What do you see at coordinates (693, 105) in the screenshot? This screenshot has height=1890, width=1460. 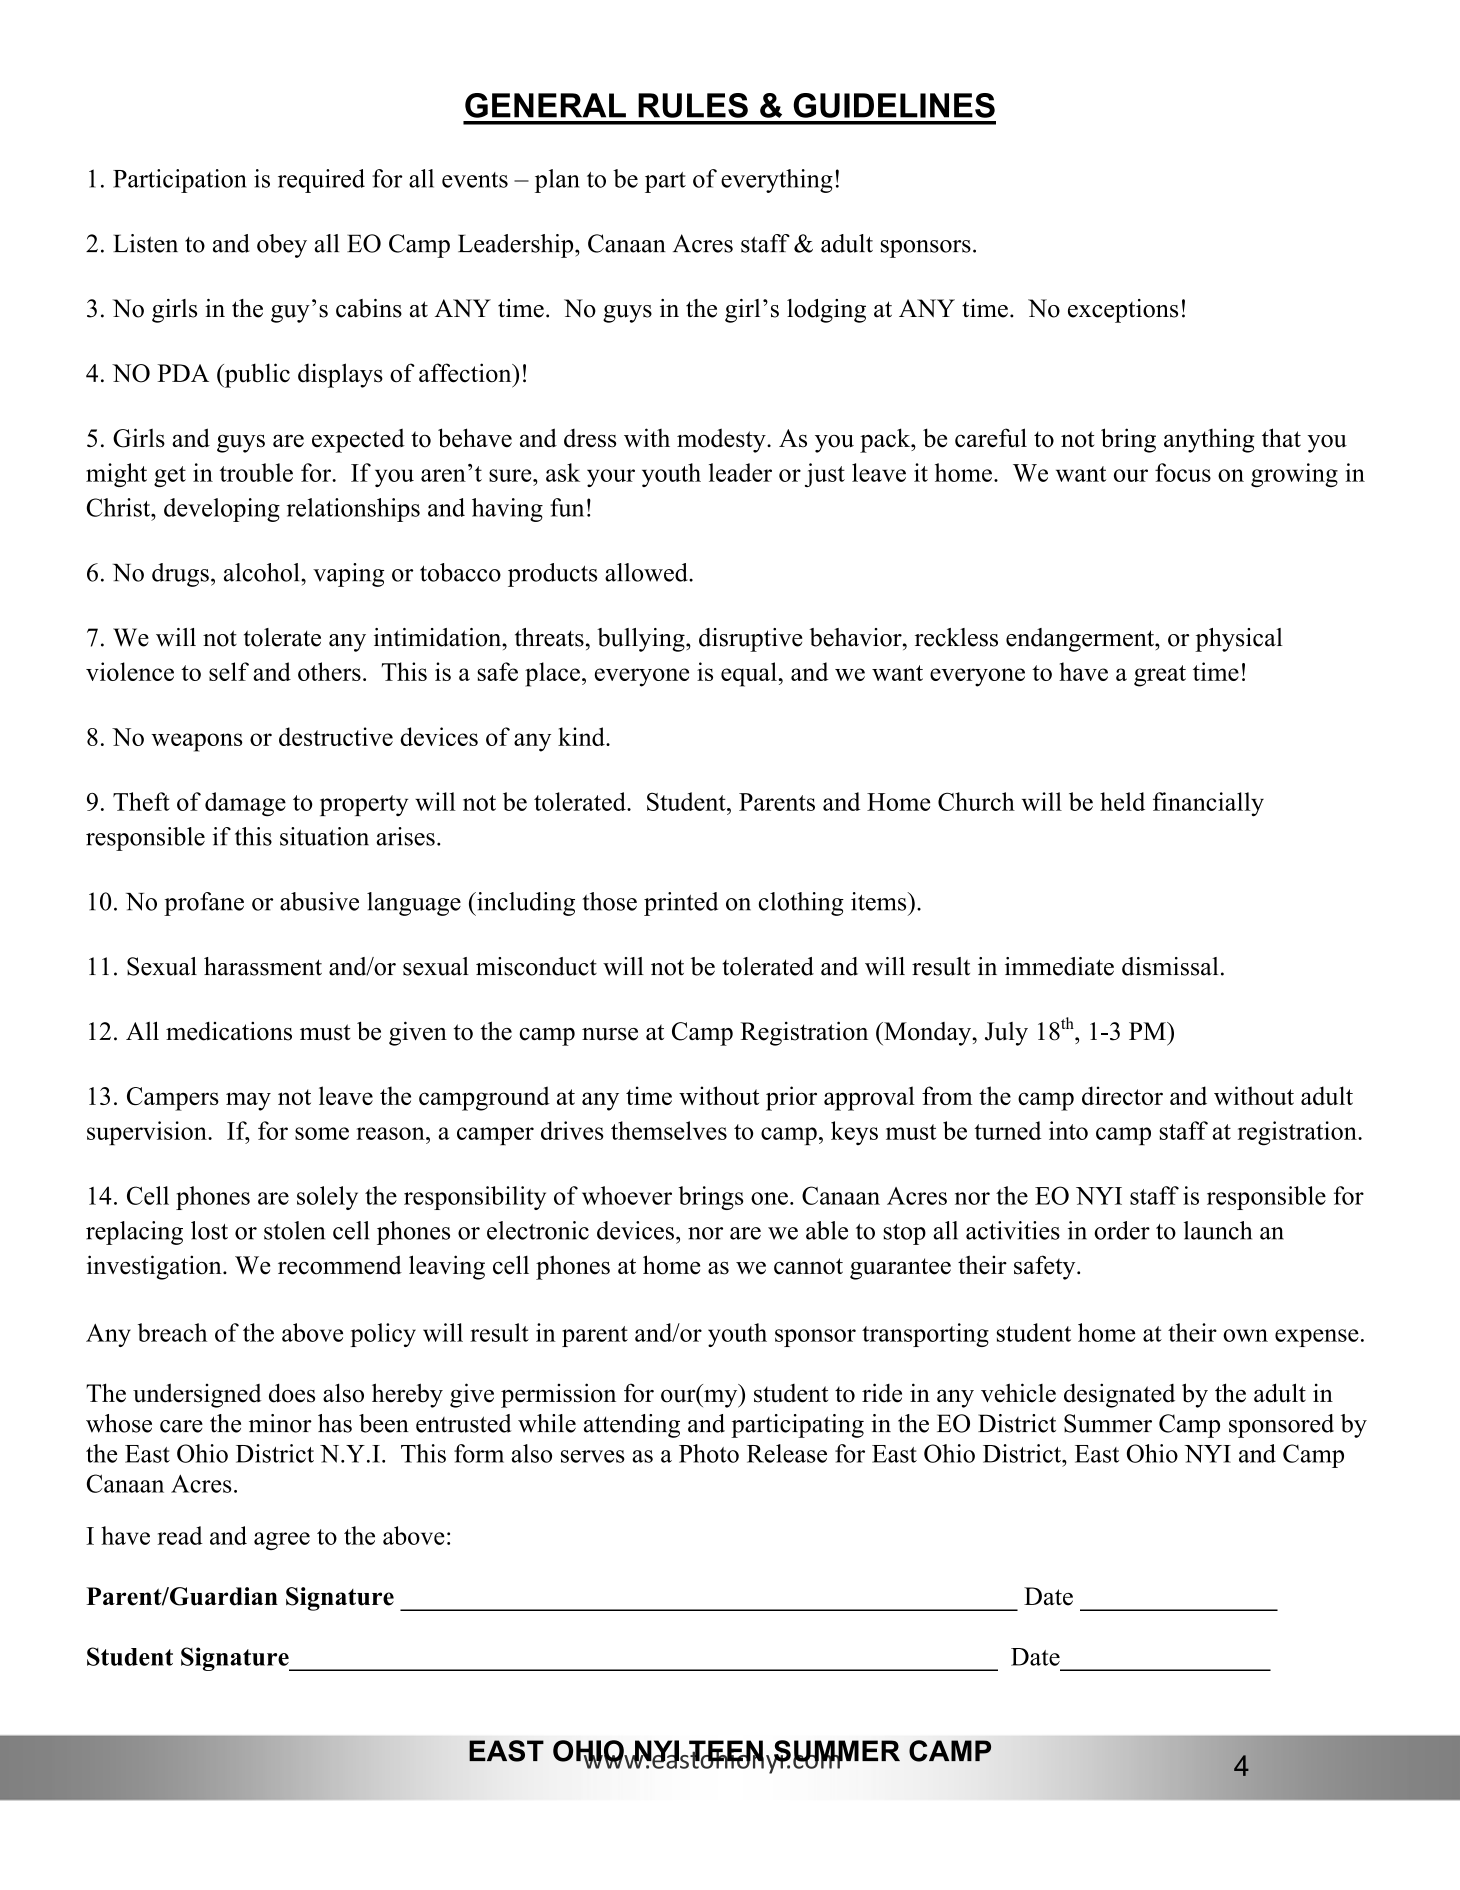 I see `RULES` at bounding box center [693, 105].
